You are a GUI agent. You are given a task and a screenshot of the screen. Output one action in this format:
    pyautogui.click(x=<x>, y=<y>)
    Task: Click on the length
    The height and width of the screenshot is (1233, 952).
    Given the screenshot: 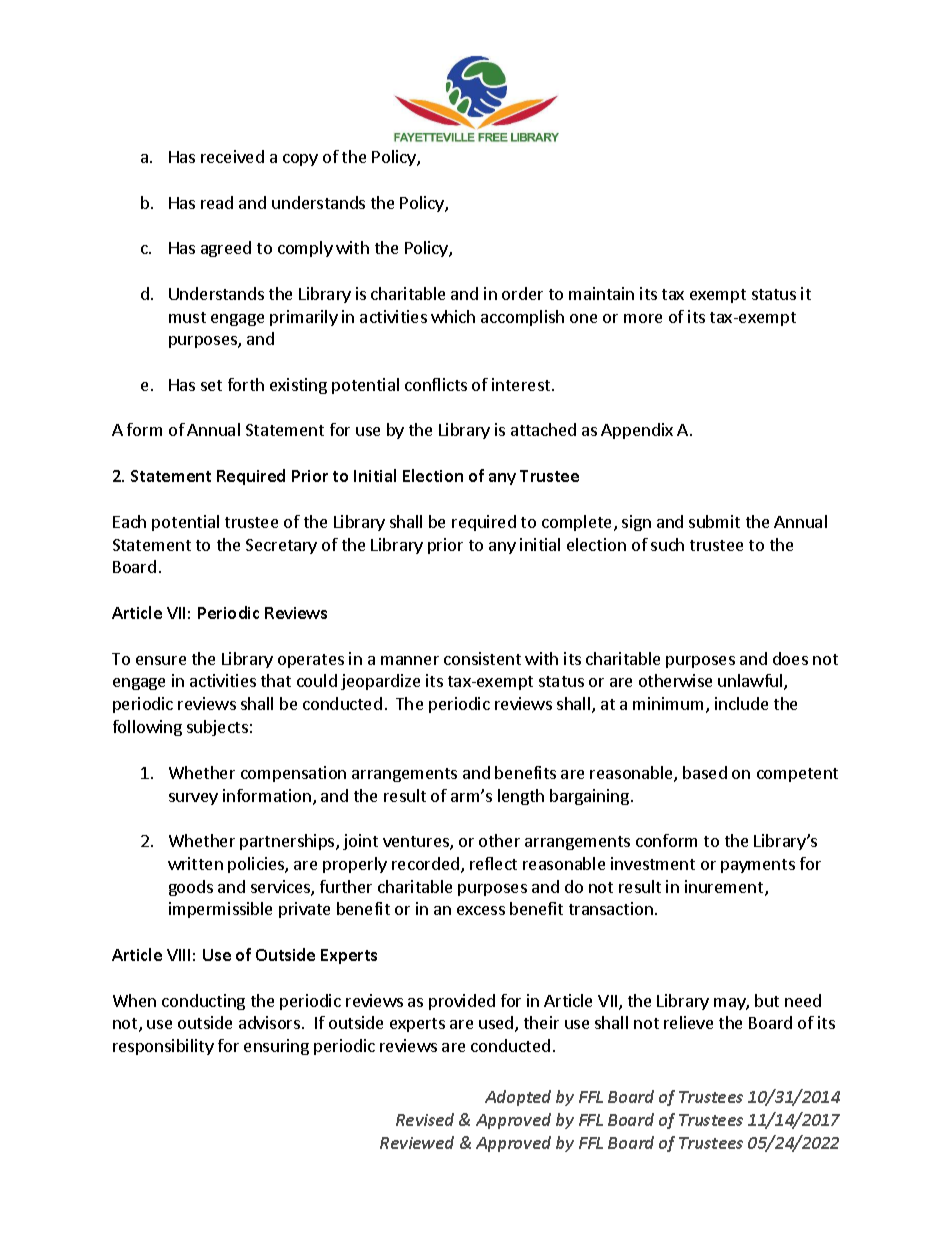 What is the action you would take?
    pyautogui.click(x=521, y=797)
